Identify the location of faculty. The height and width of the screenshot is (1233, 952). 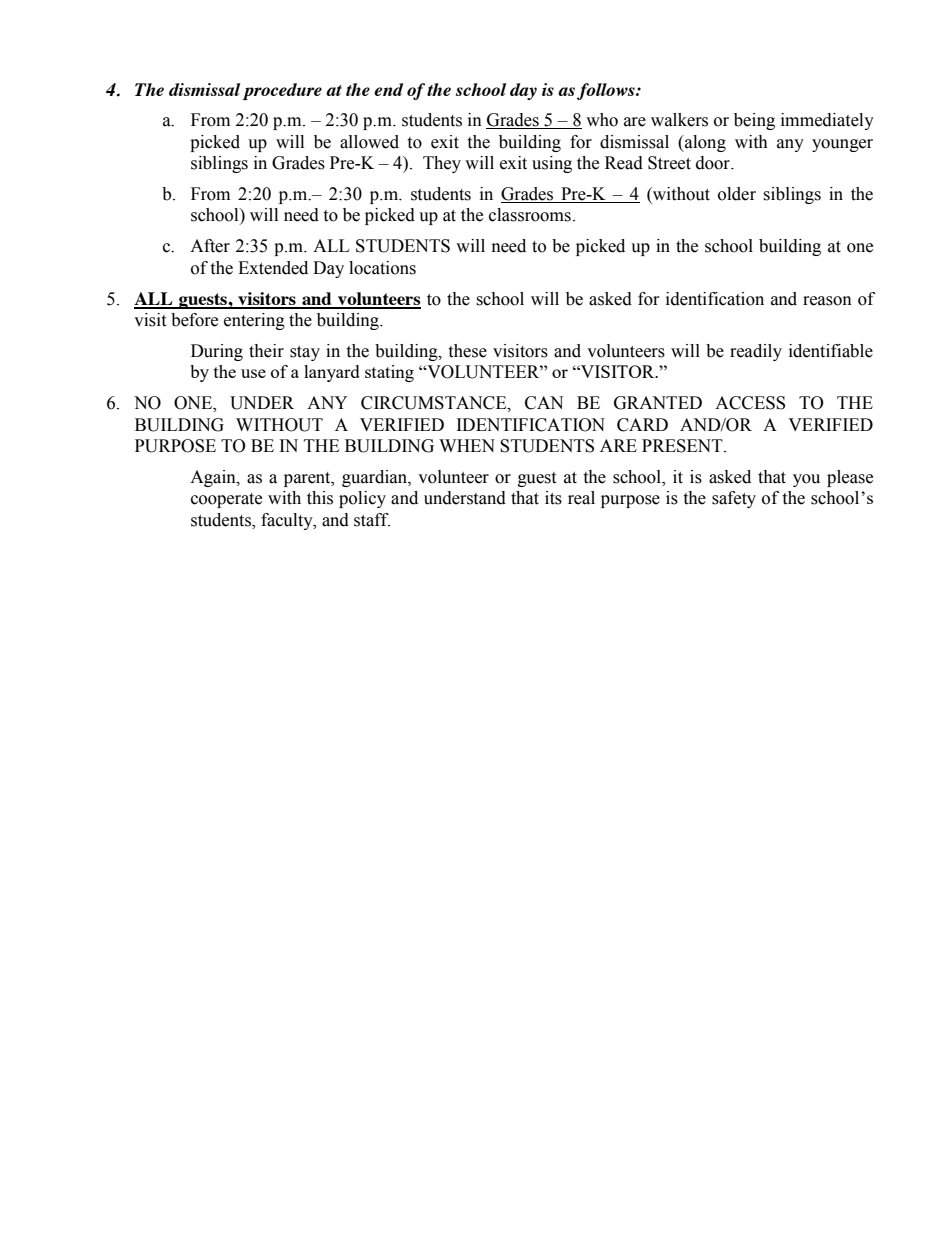
(288, 521).
